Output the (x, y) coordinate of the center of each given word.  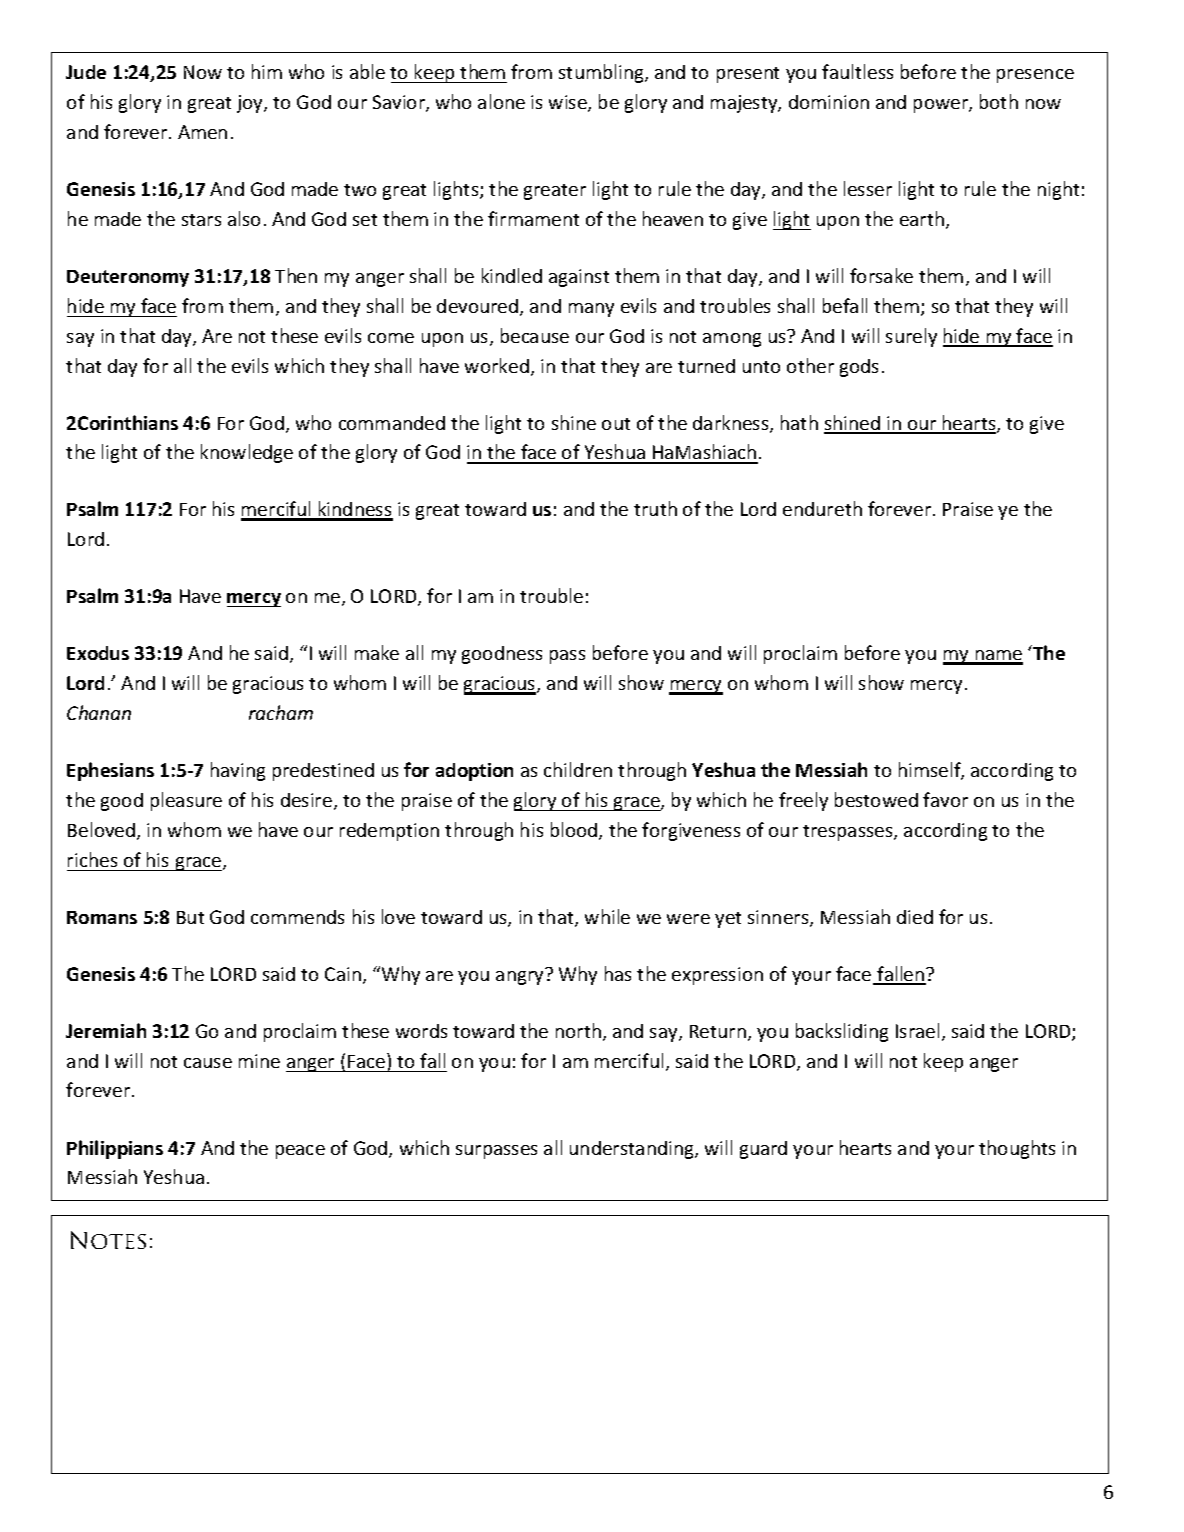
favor (945, 799)
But (190, 917)
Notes (108, 1240)
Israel (917, 1030)
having (238, 771)
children (578, 769)
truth (655, 508)
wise (569, 103)
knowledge (247, 453)
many (591, 310)
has (618, 973)
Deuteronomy (128, 278)
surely (911, 337)
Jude (86, 72)
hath (799, 422)
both (999, 101)
